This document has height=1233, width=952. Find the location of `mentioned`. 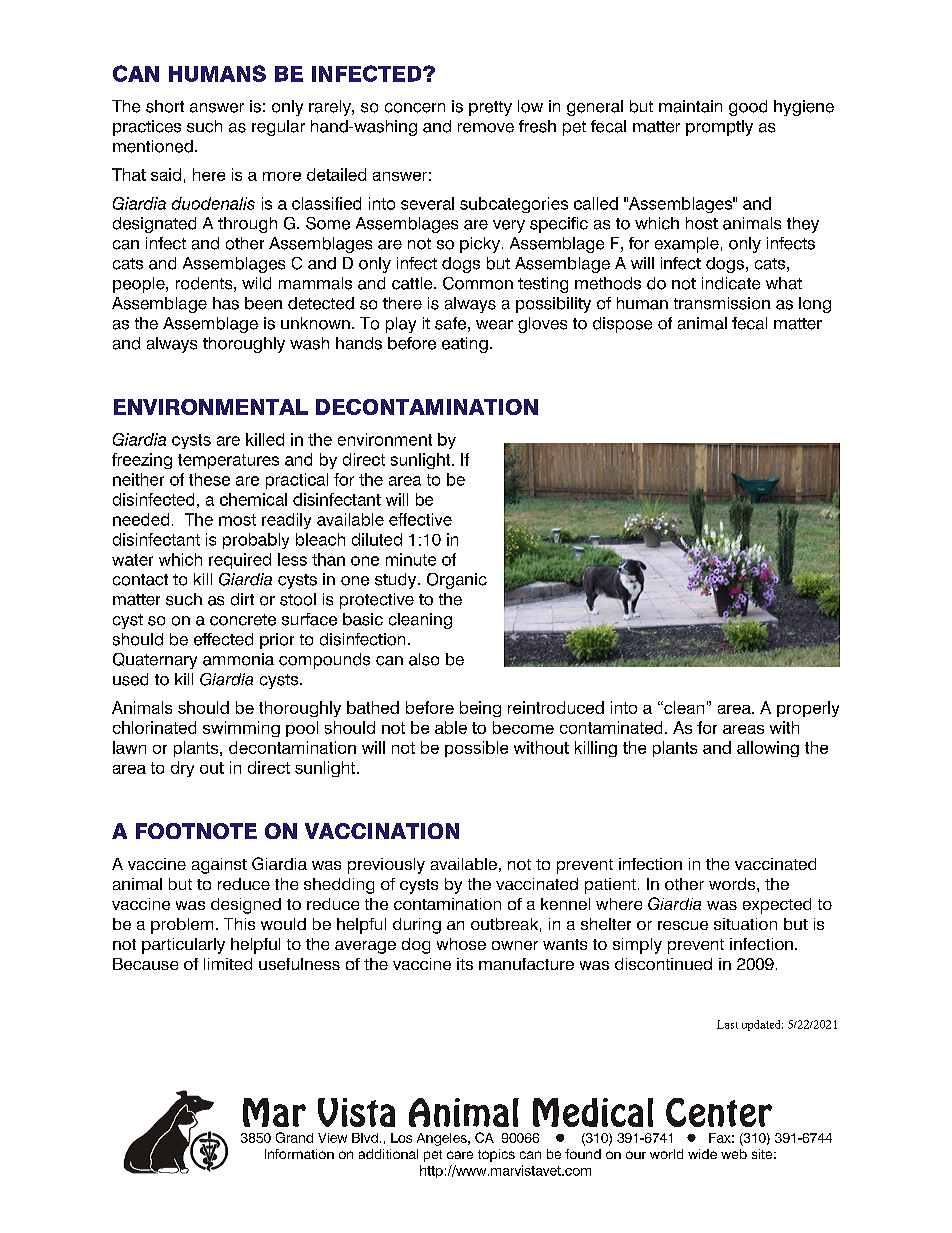

mentioned is located at coordinates (153, 146).
